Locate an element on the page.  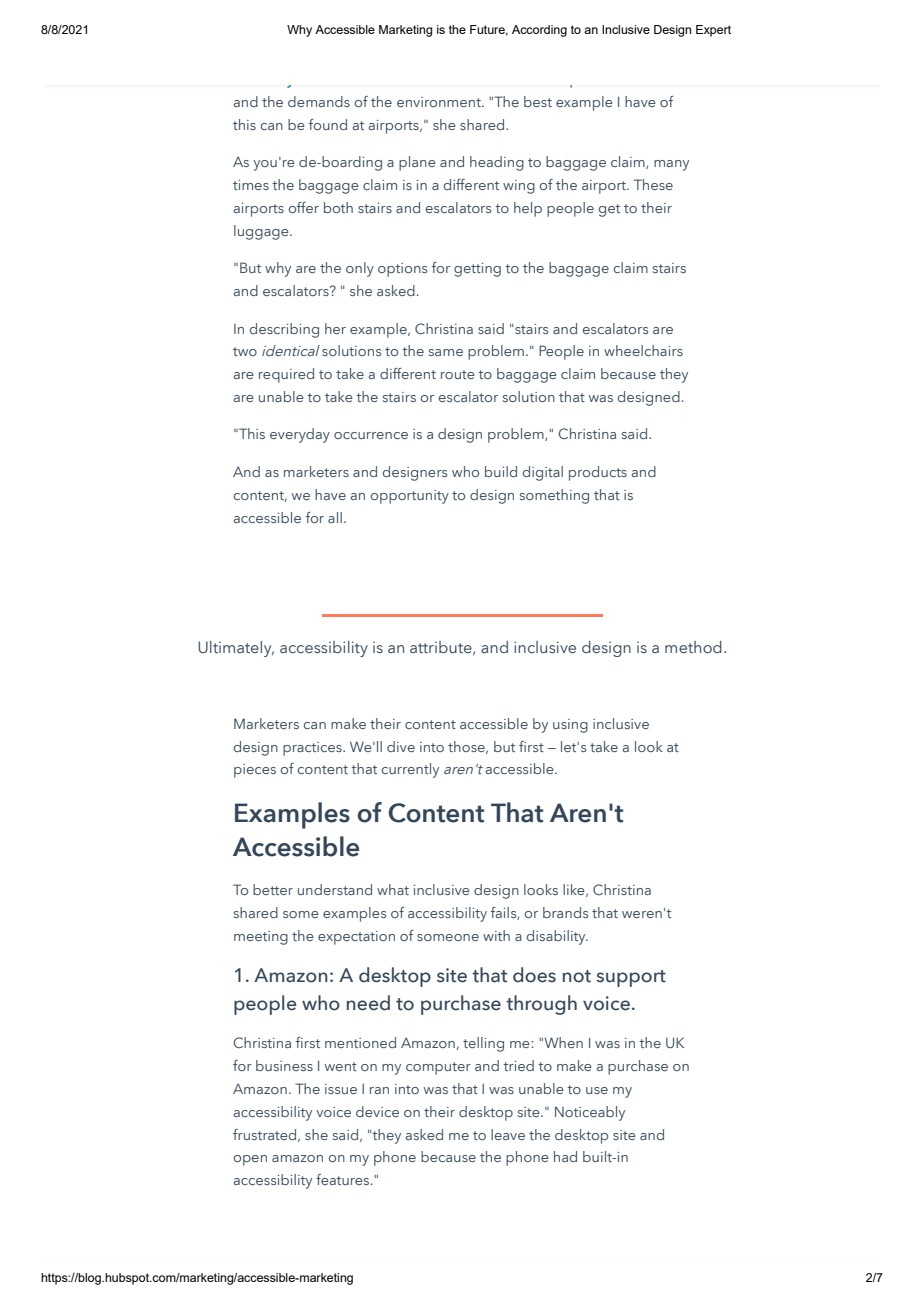
wheelchairs is located at coordinates (643, 350).
